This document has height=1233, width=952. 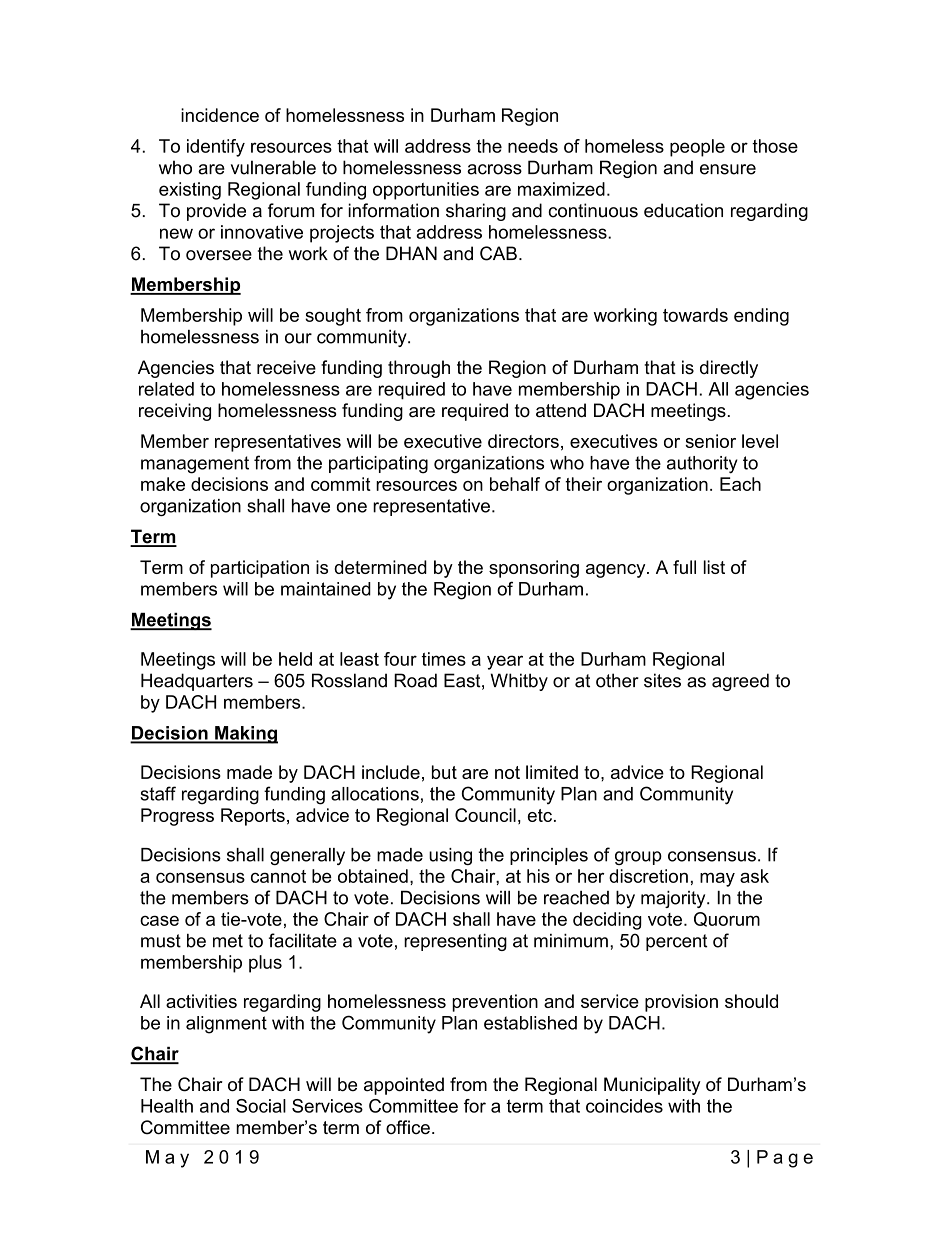 I want to click on office, so click(x=408, y=1127).
